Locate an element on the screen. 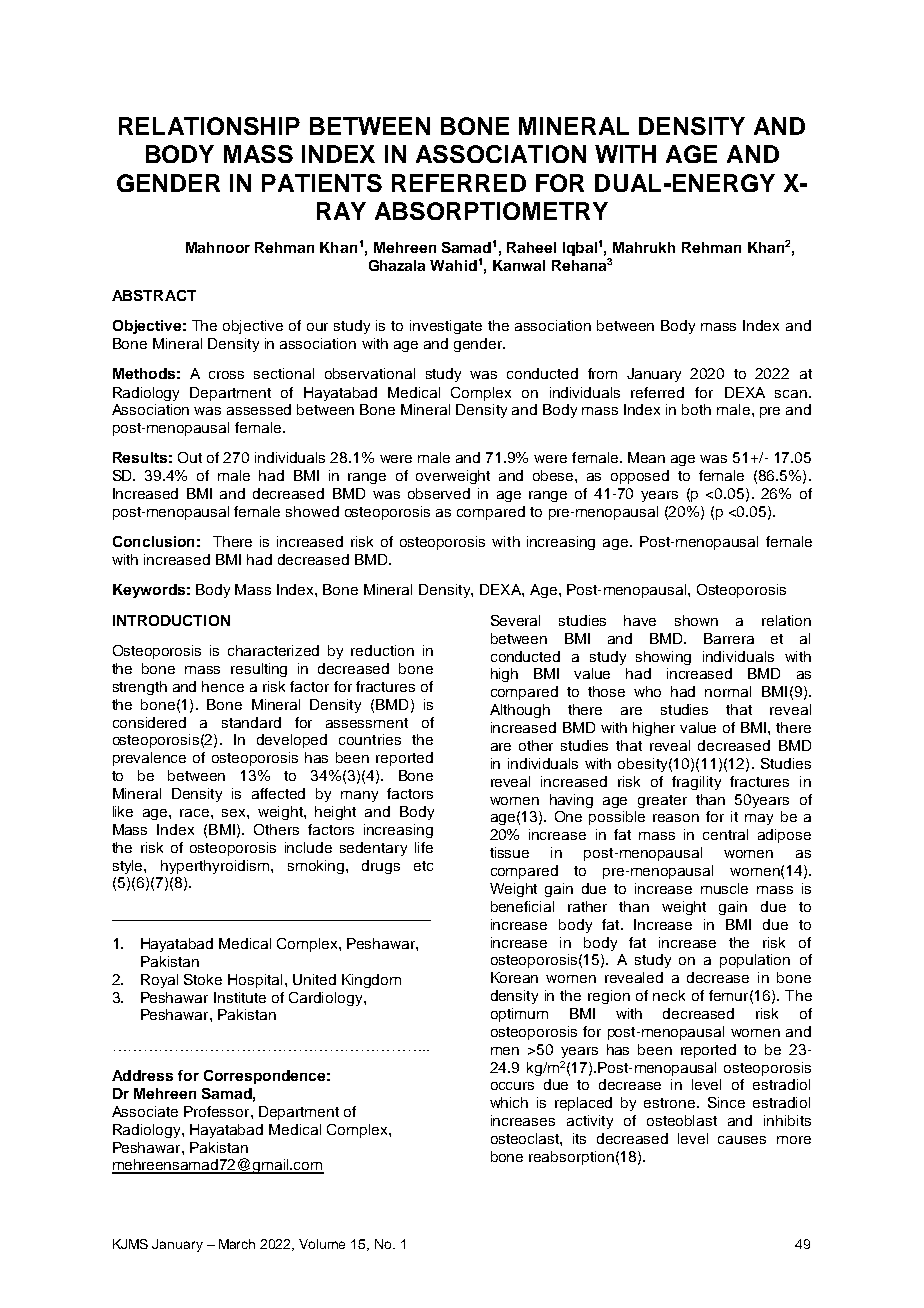  March is located at coordinates (237, 1244).
